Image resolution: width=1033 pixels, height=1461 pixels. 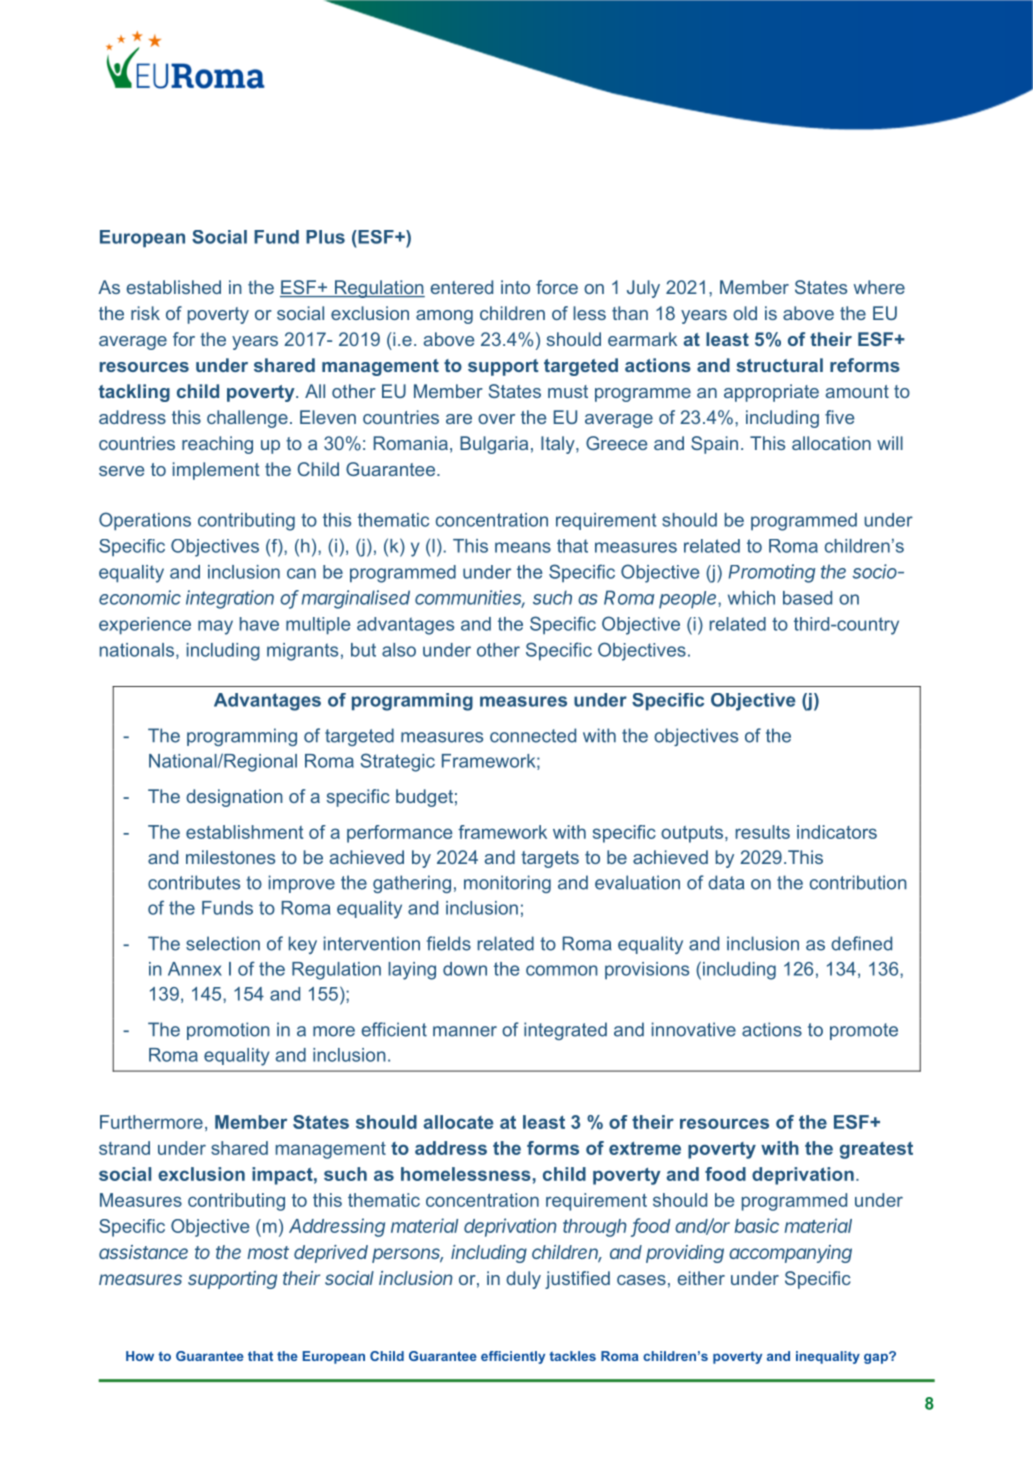 What do you see at coordinates (763, 832) in the page?
I see `results` at bounding box center [763, 832].
